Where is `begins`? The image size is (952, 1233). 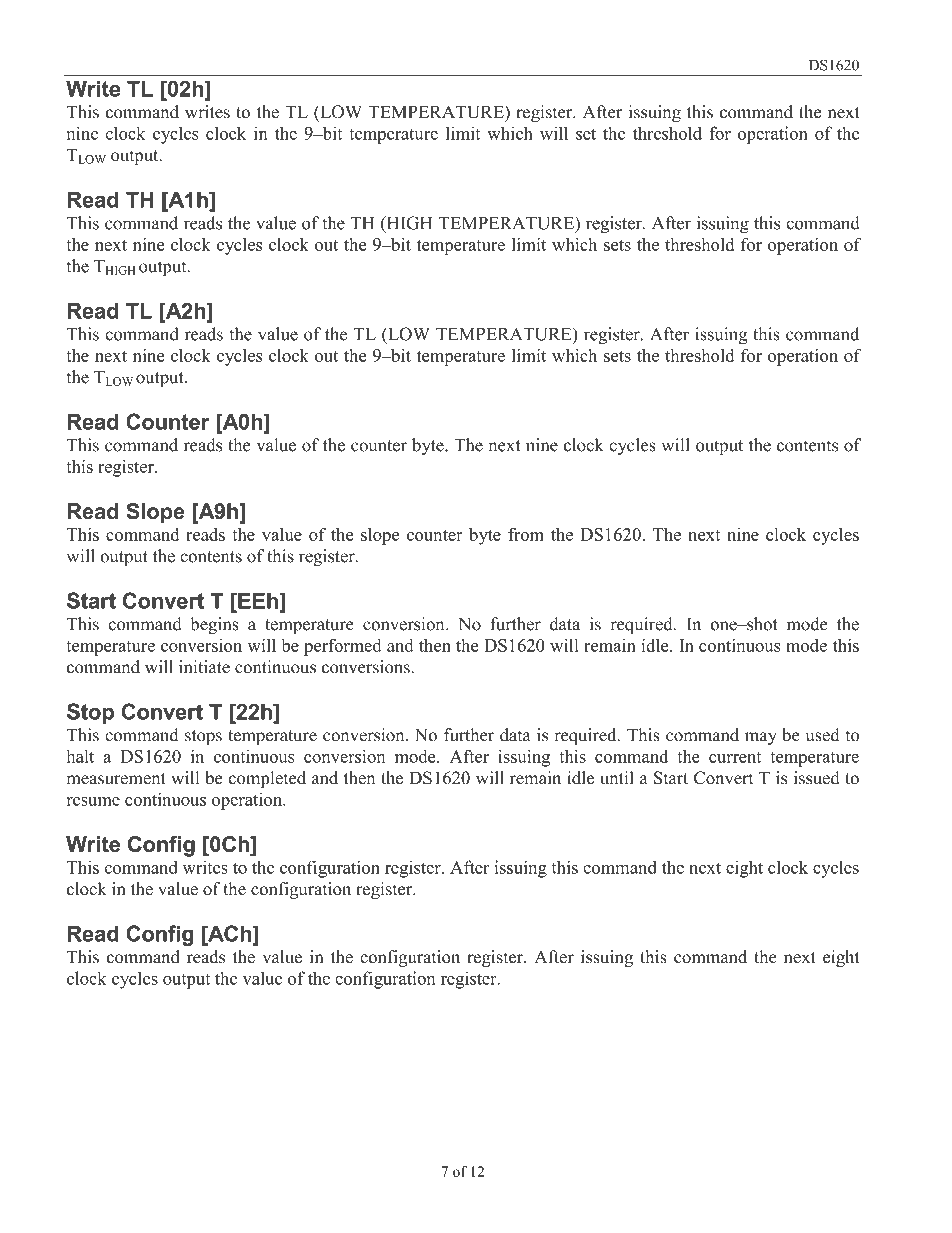 begins is located at coordinates (214, 625).
